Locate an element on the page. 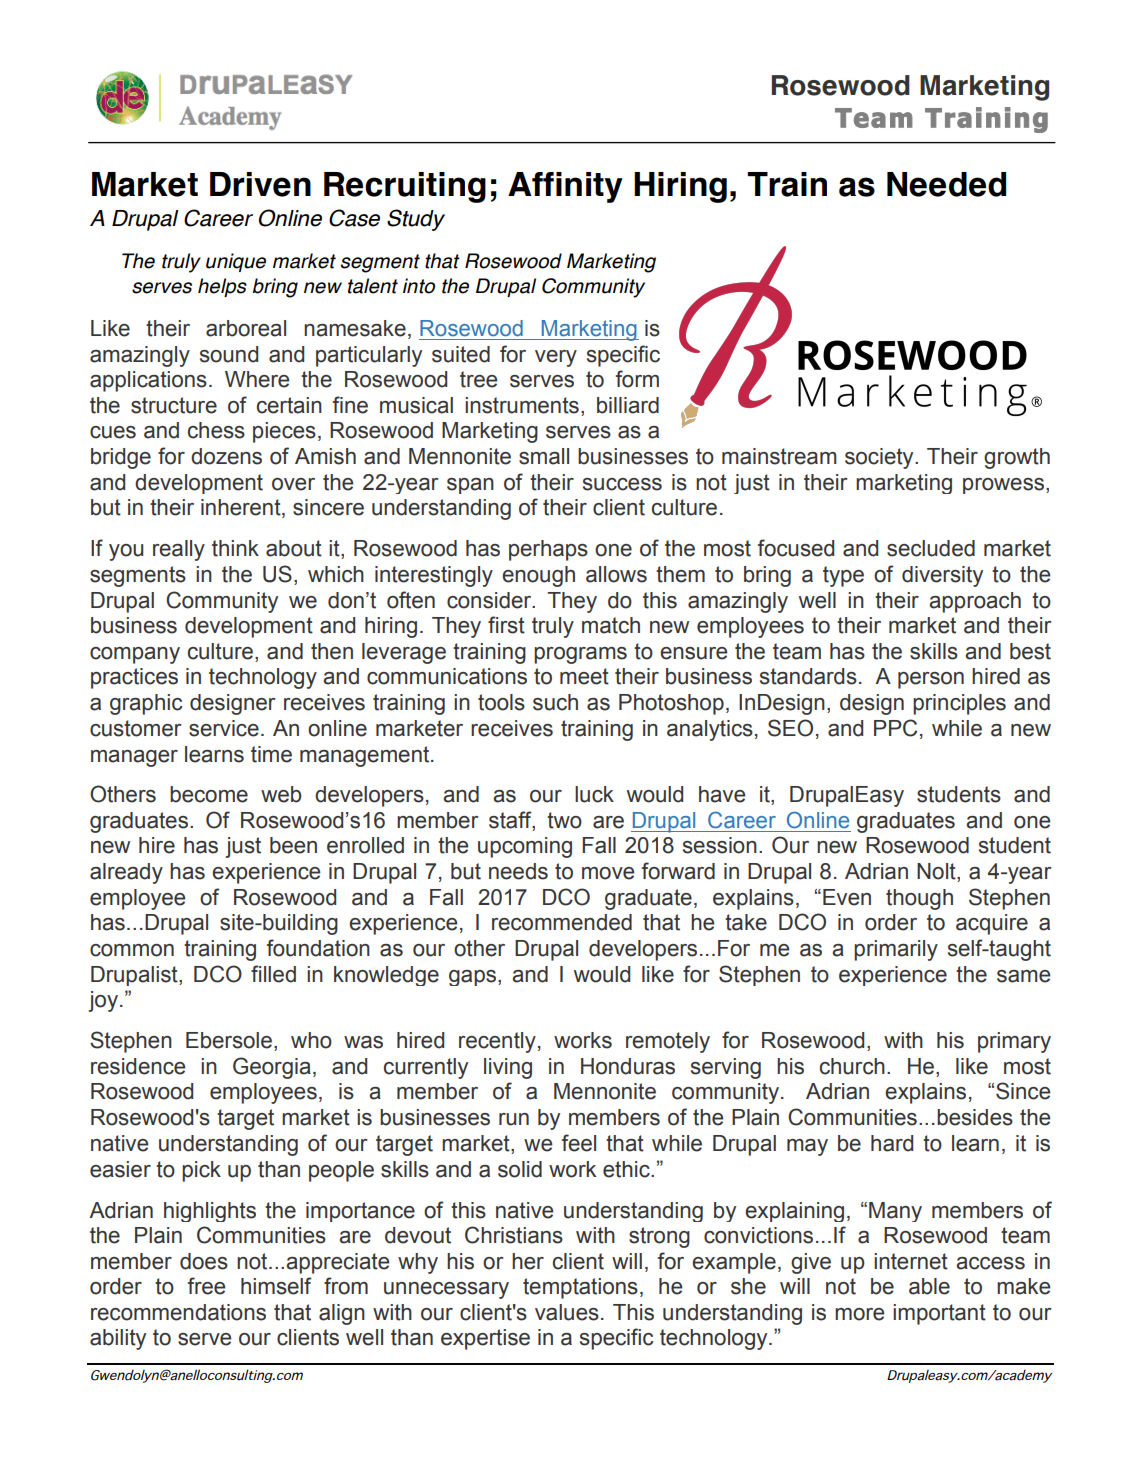  primarily is located at coordinates (896, 950).
